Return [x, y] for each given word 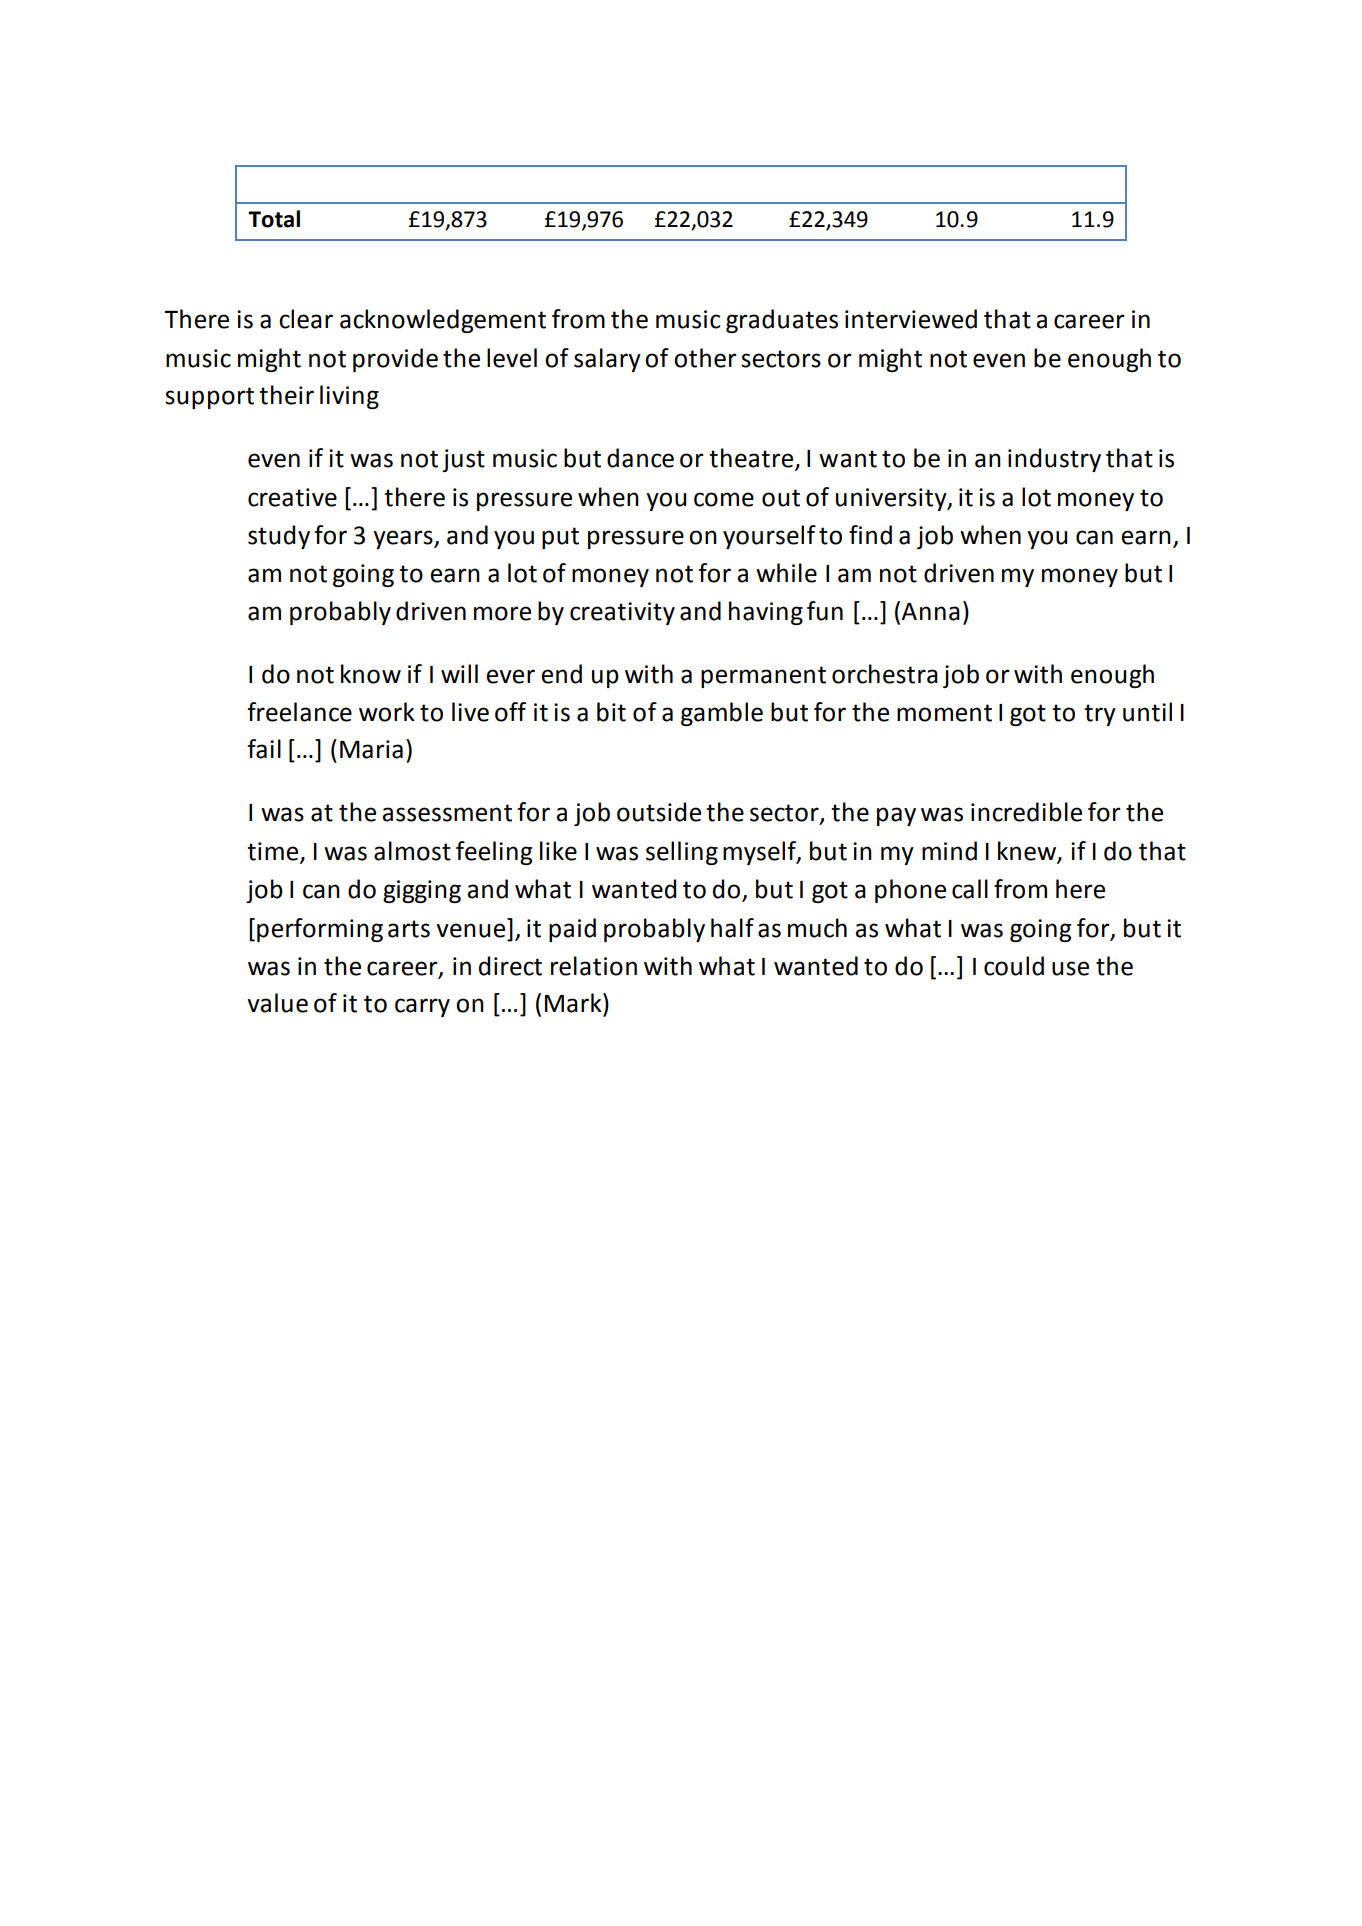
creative [292, 497]
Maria [371, 749]
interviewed [911, 319]
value [277, 1003]
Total [274, 219]
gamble [722, 714]
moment [944, 713]
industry [1054, 460]
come [724, 499]
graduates [782, 321]
